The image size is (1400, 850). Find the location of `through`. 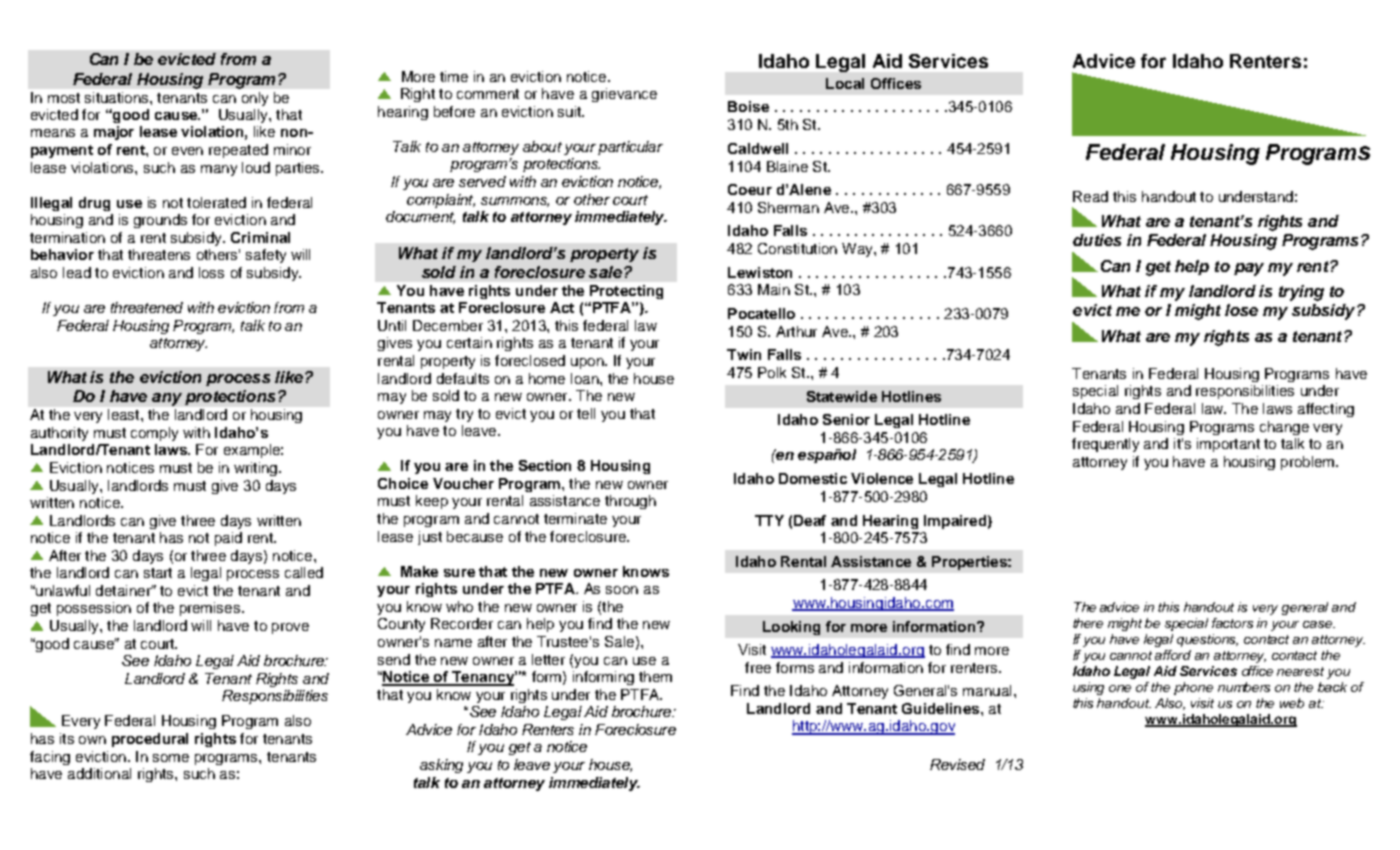

through is located at coordinates (630, 502).
